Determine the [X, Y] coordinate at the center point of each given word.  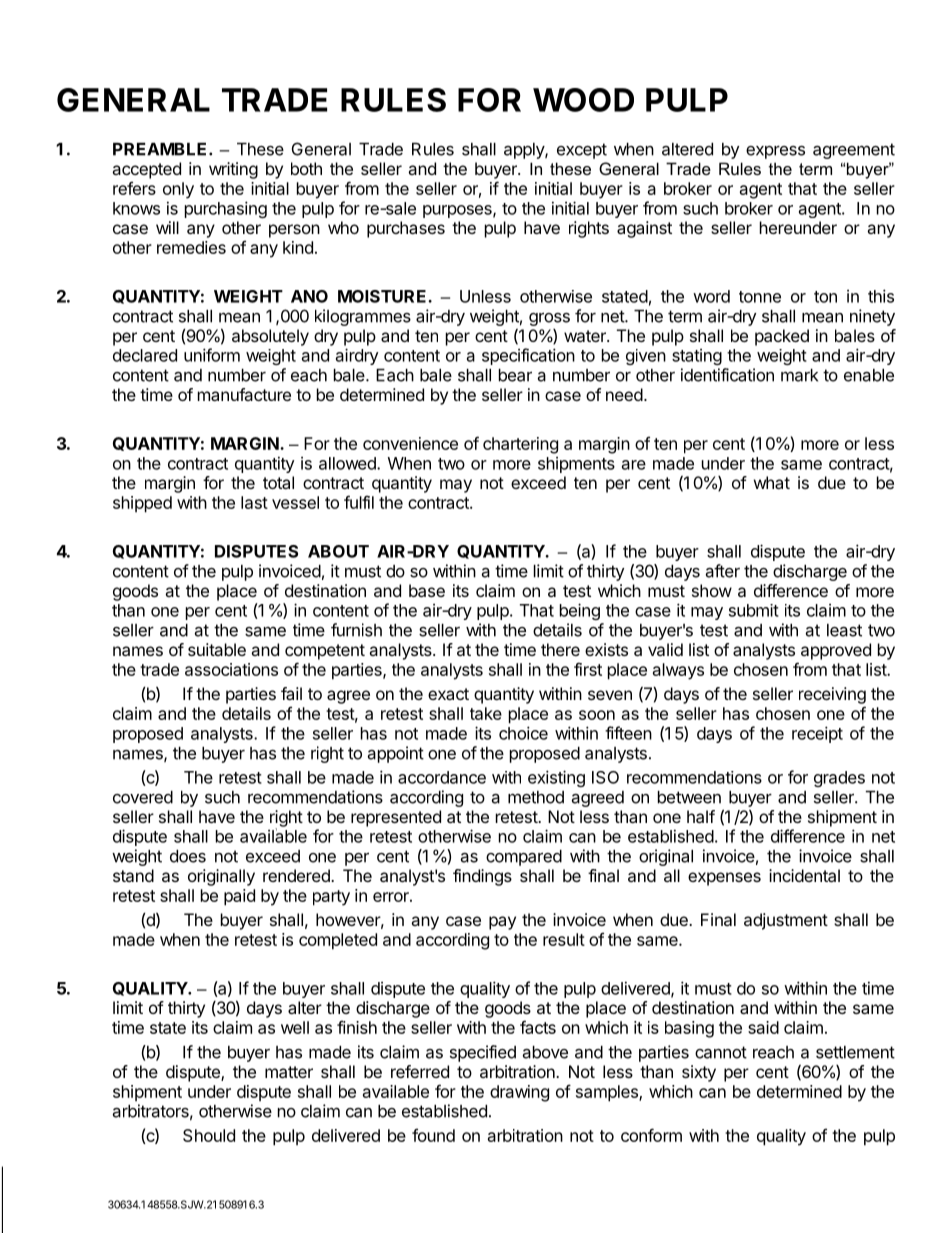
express [775, 152]
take [486, 713]
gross [549, 319]
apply [525, 151]
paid [239, 897]
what [772, 482]
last [254, 502]
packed [782, 337]
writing [233, 170]
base [427, 590]
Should [209, 1135]
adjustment [786, 921]
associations [231, 669]
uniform [212, 355]
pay [502, 923]
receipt [817, 734]
